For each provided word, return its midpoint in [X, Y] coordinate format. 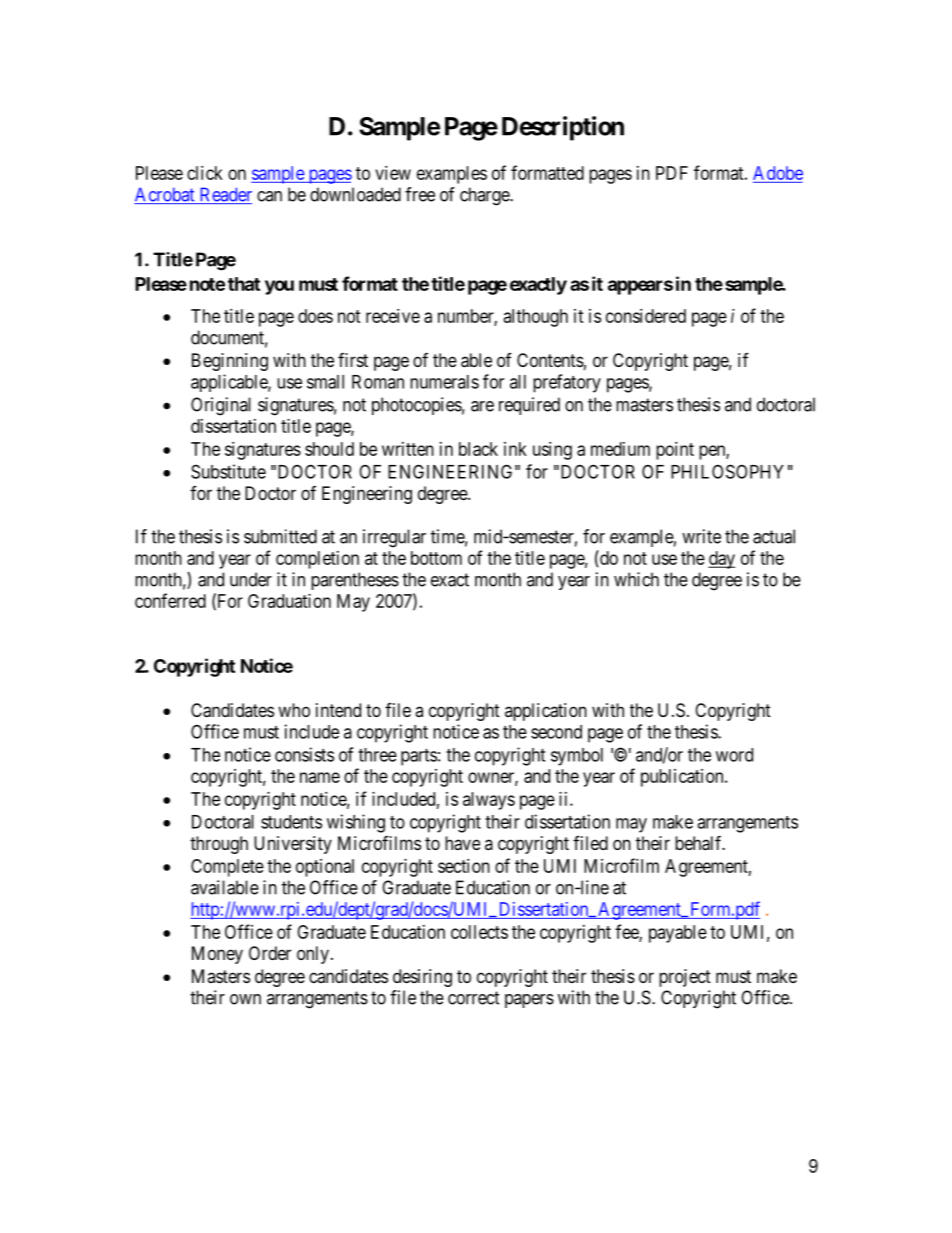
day [721, 560]
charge [485, 196]
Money [217, 955]
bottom [436, 558]
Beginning [230, 362]
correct [474, 998]
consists [304, 754]
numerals [444, 382]
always [489, 801]
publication [683, 778]
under [251, 579]
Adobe [778, 173]
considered [646, 316]
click [205, 173]
